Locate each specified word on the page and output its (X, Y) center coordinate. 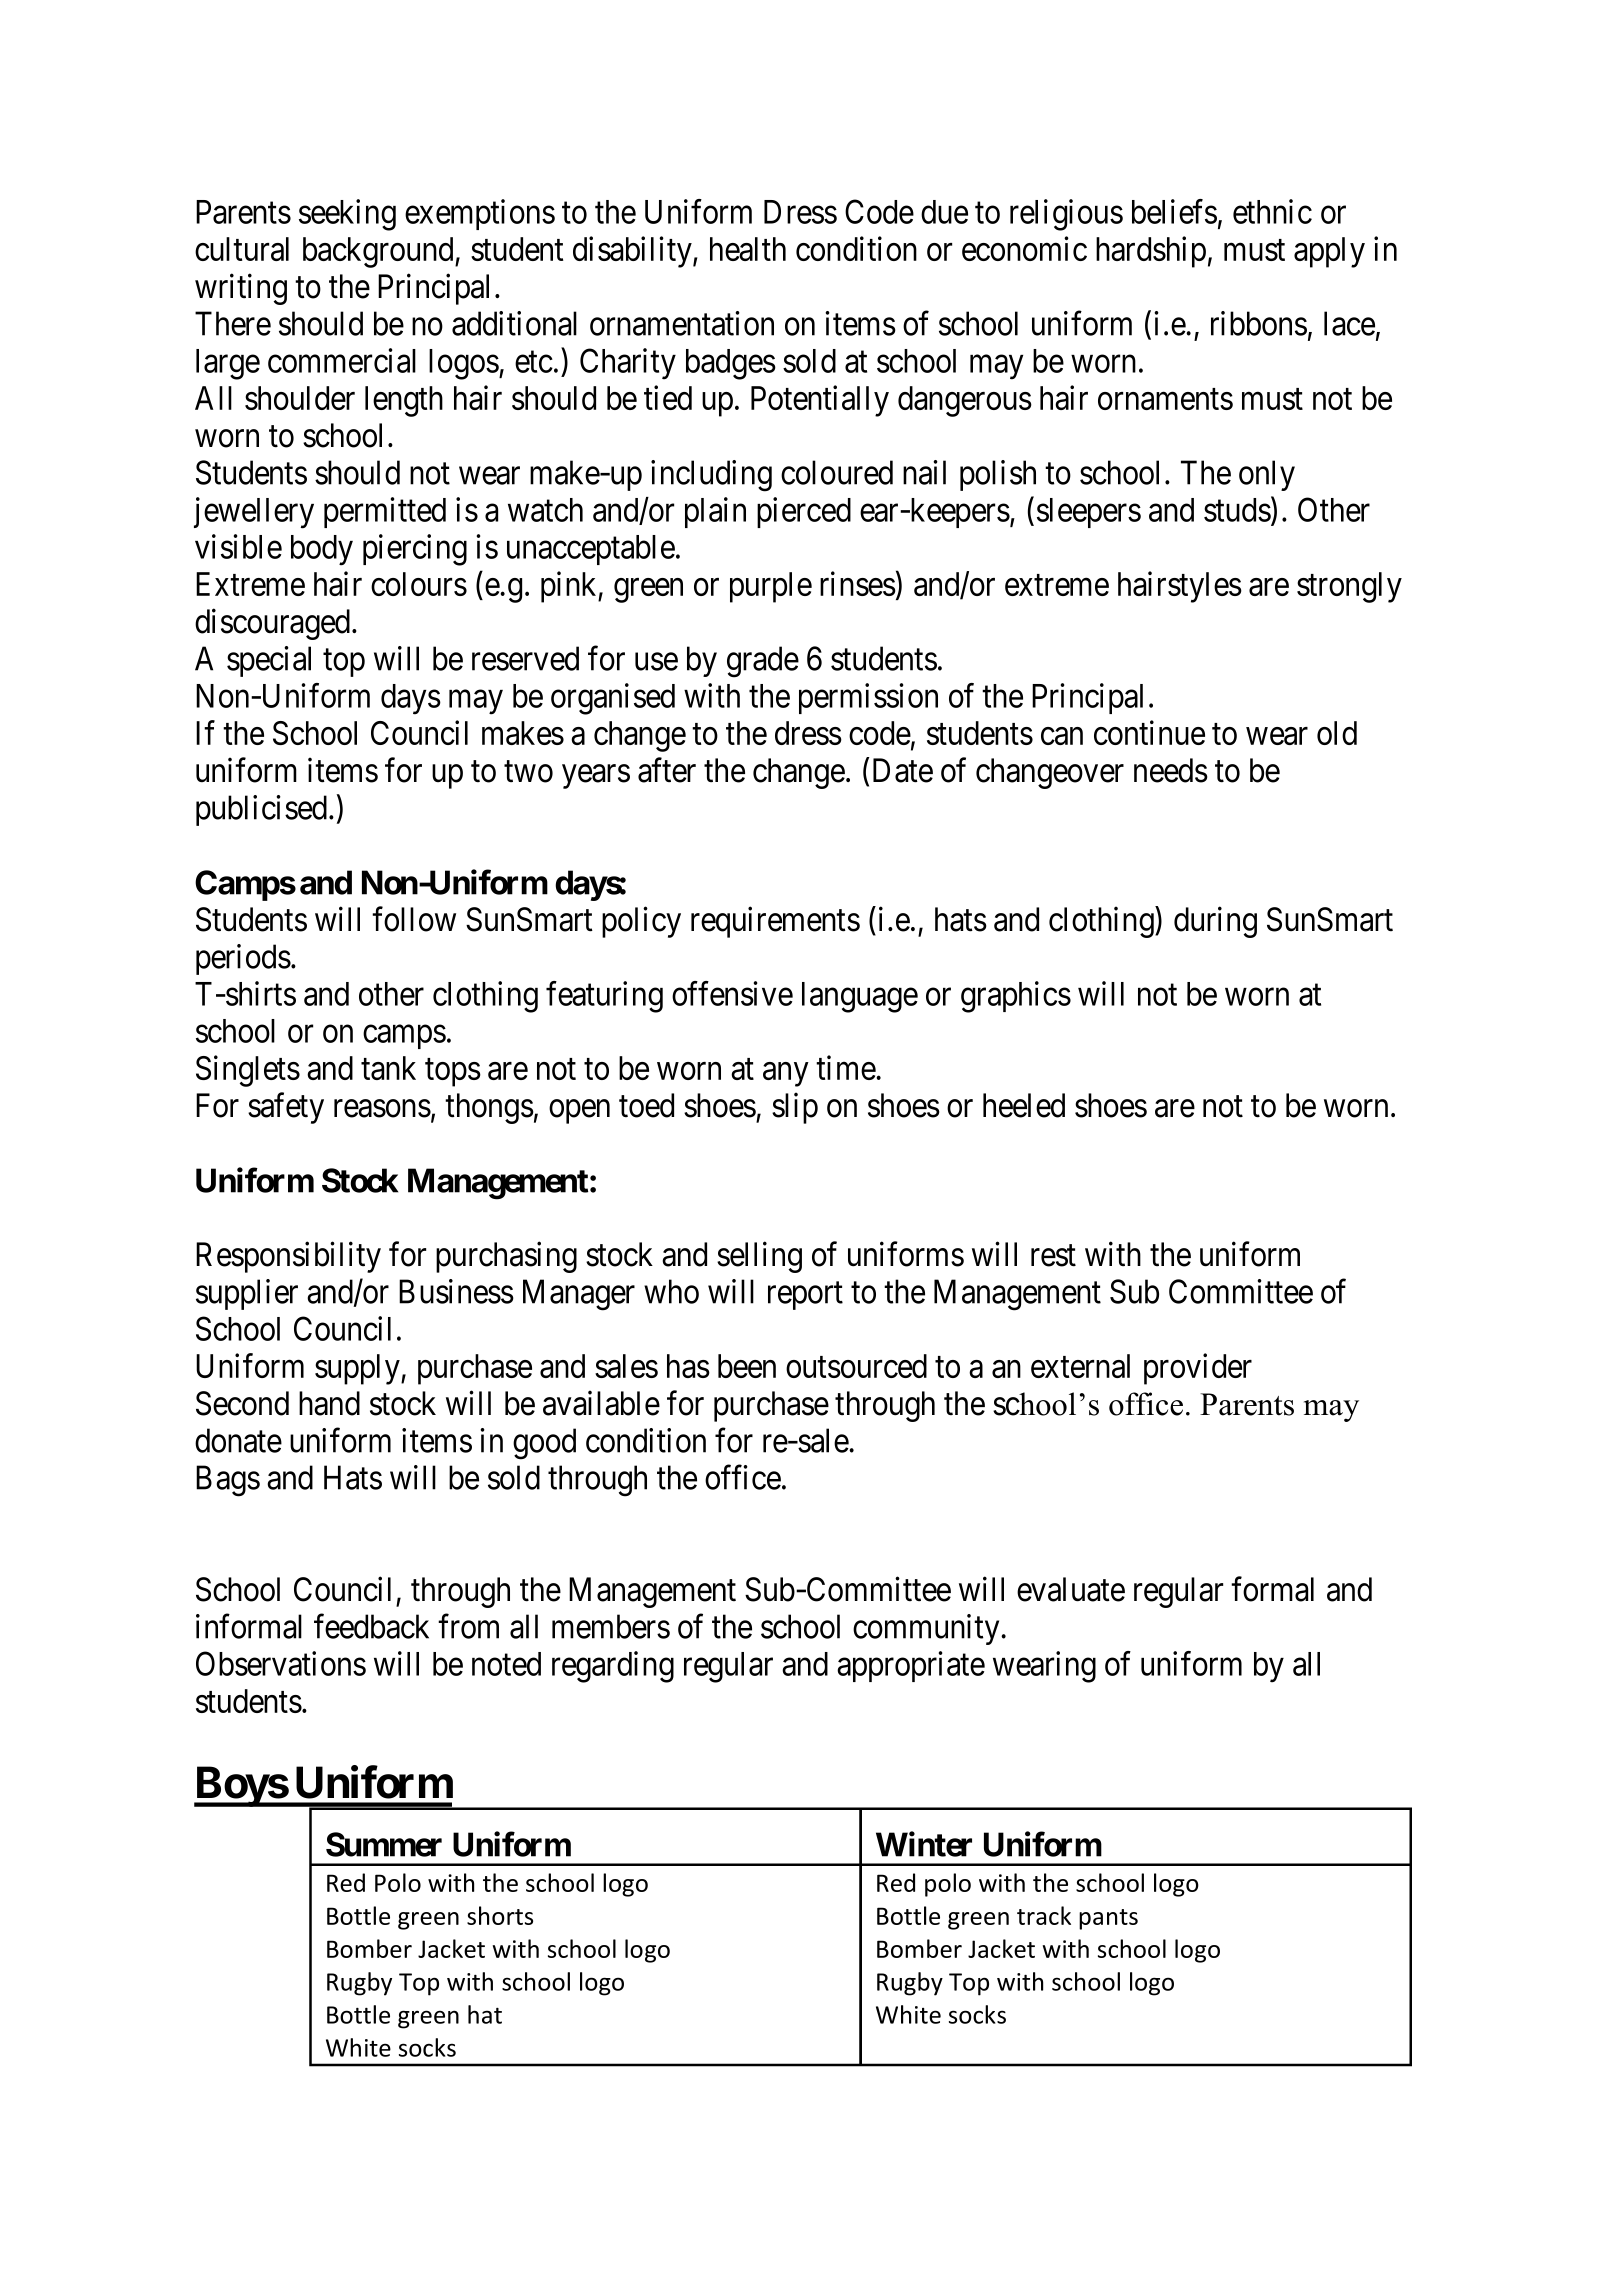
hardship (1151, 252)
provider (1198, 1369)
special (269, 661)
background (379, 252)
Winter (924, 1844)
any (785, 1075)
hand (329, 1403)
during (1215, 922)
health (748, 249)
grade (763, 662)
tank (388, 1068)
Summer (384, 1844)
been (747, 1366)
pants (1108, 1919)
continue (1149, 732)
